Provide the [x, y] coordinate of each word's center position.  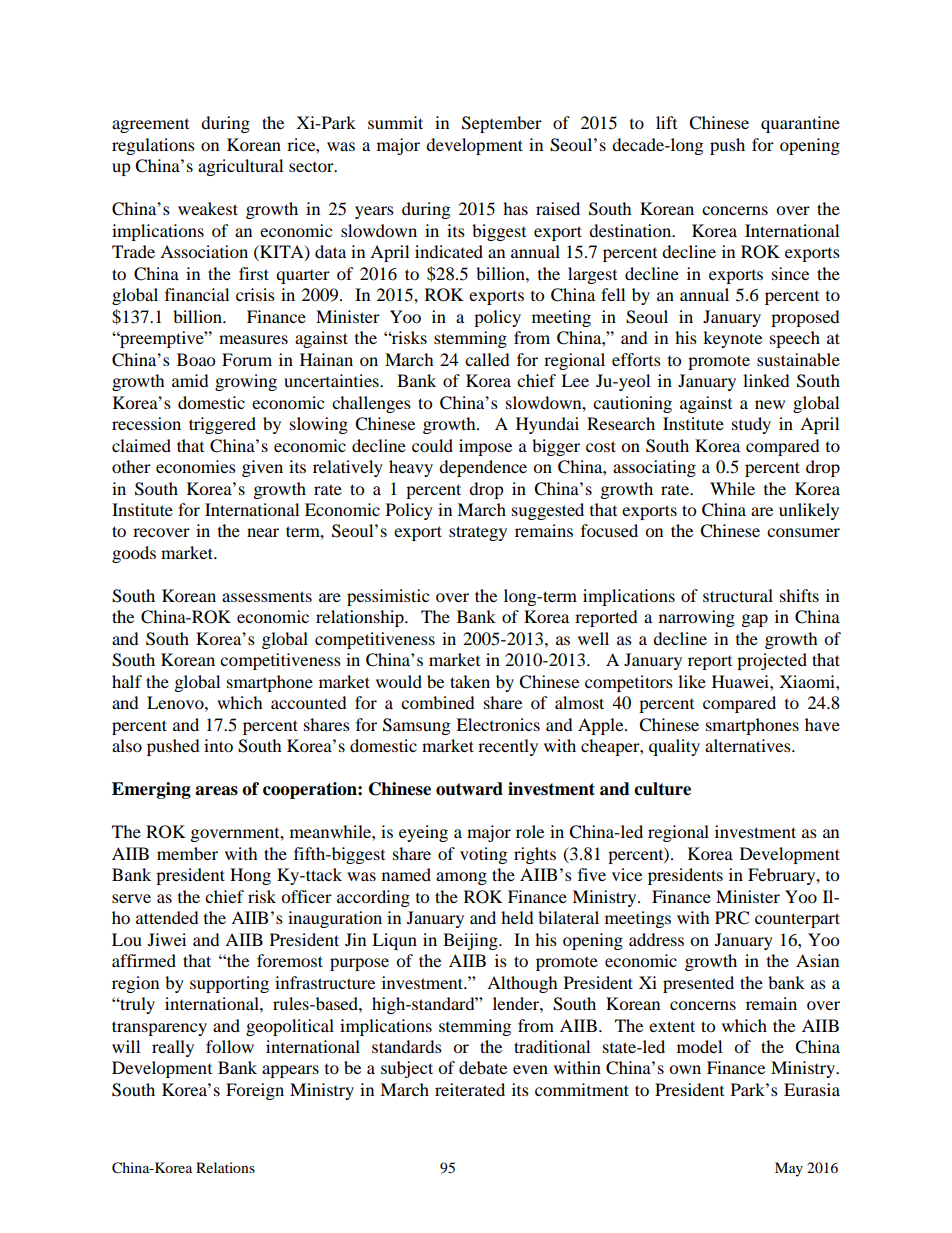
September [502, 124]
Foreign [255, 1091]
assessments [267, 596]
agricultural [240, 167]
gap [755, 620]
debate [483, 1067]
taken [470, 681]
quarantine [800, 124]
